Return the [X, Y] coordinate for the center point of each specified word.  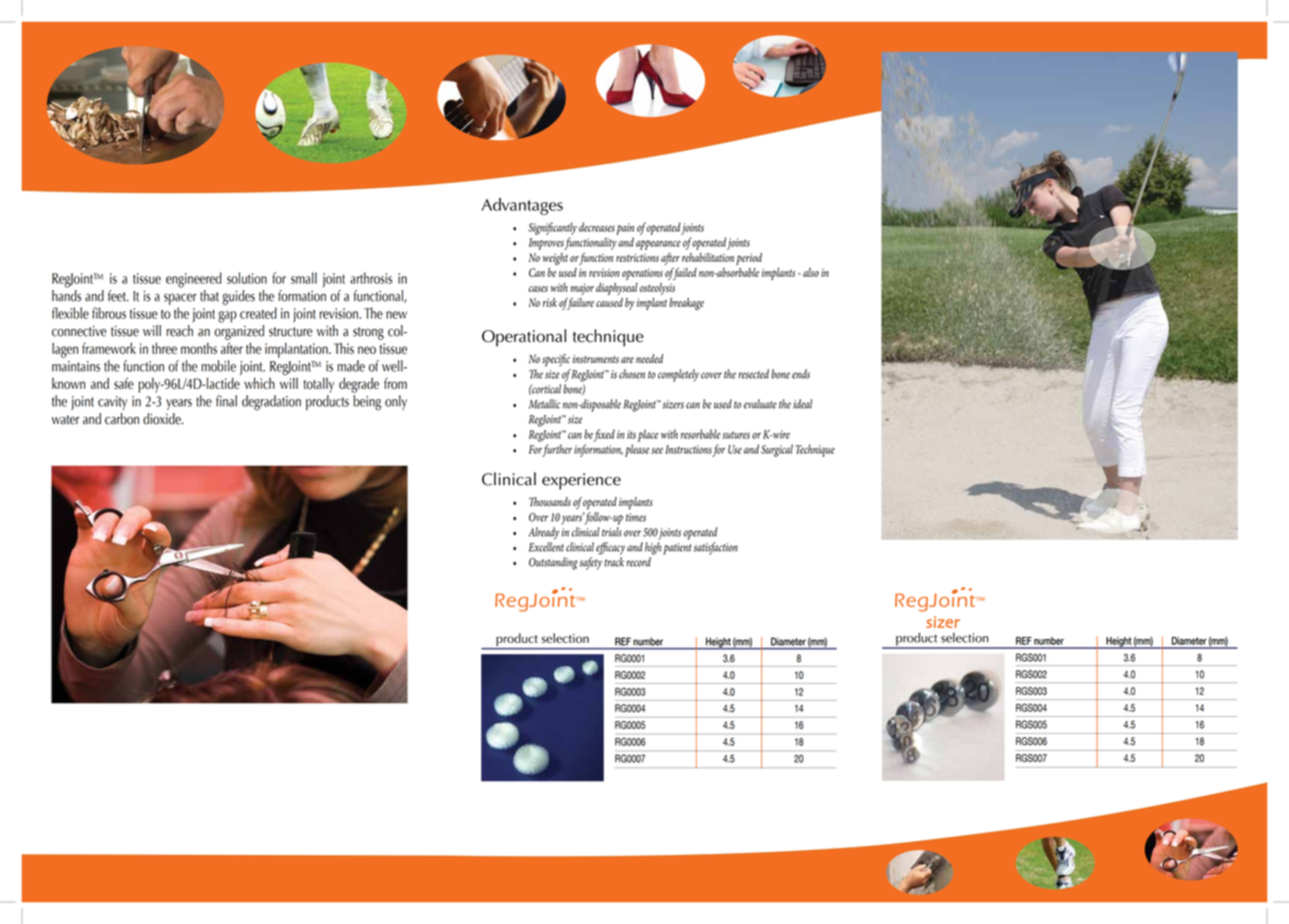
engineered [194, 280]
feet [118, 296]
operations [642, 274]
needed [649, 358]
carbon [122, 419]
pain [625, 229]
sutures [736, 435]
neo [367, 350]
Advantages [522, 206]
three [164, 348]
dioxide [163, 419]
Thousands [550, 502]
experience [581, 481]
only [396, 402]
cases [538, 289]
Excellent [546, 547]
